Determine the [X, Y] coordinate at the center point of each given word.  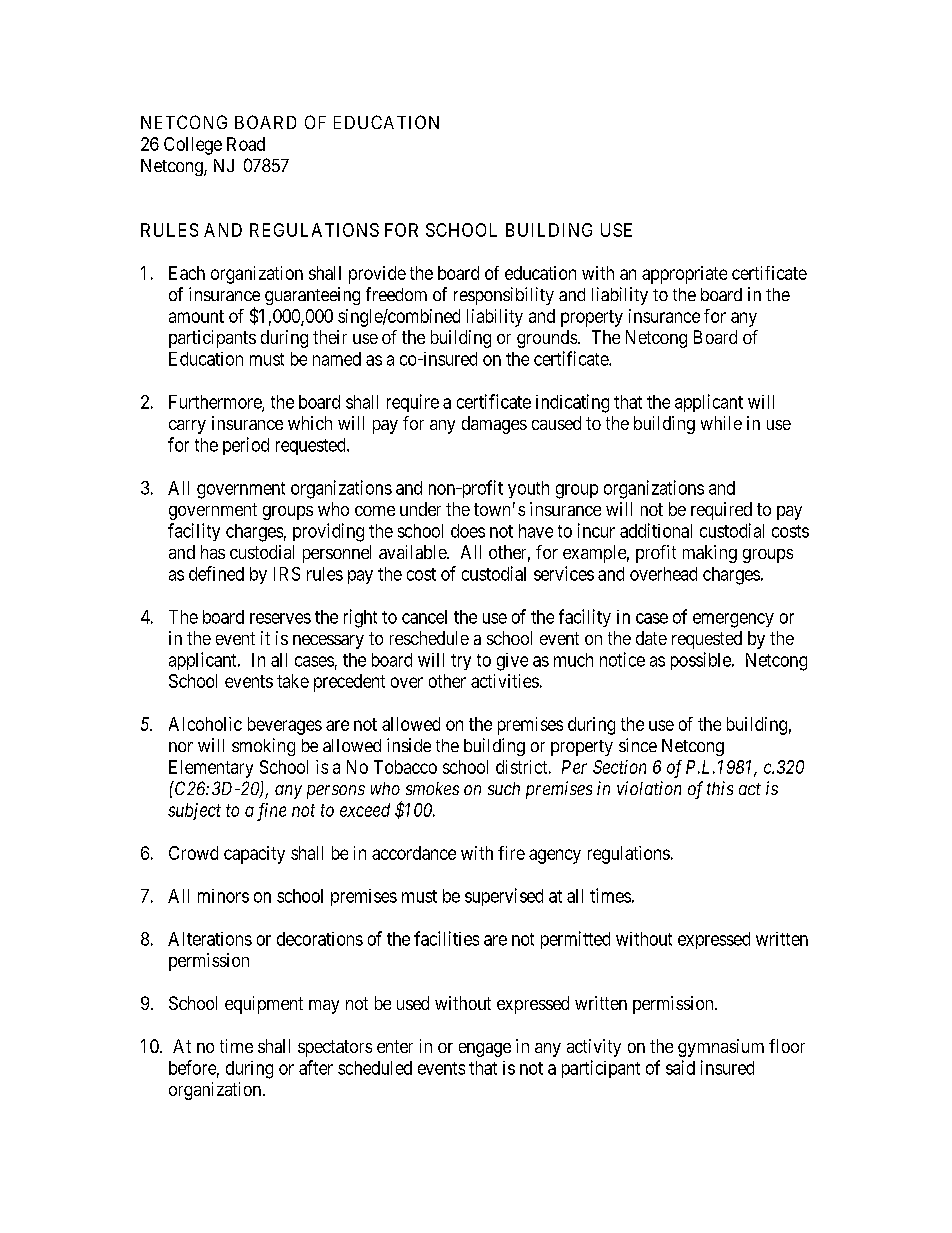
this [720, 788]
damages [494, 425]
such [504, 788]
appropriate [684, 275]
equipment [264, 1005]
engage [485, 1050]
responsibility [504, 296]
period [246, 446]
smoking [263, 747]
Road [246, 144]
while [721, 423]
